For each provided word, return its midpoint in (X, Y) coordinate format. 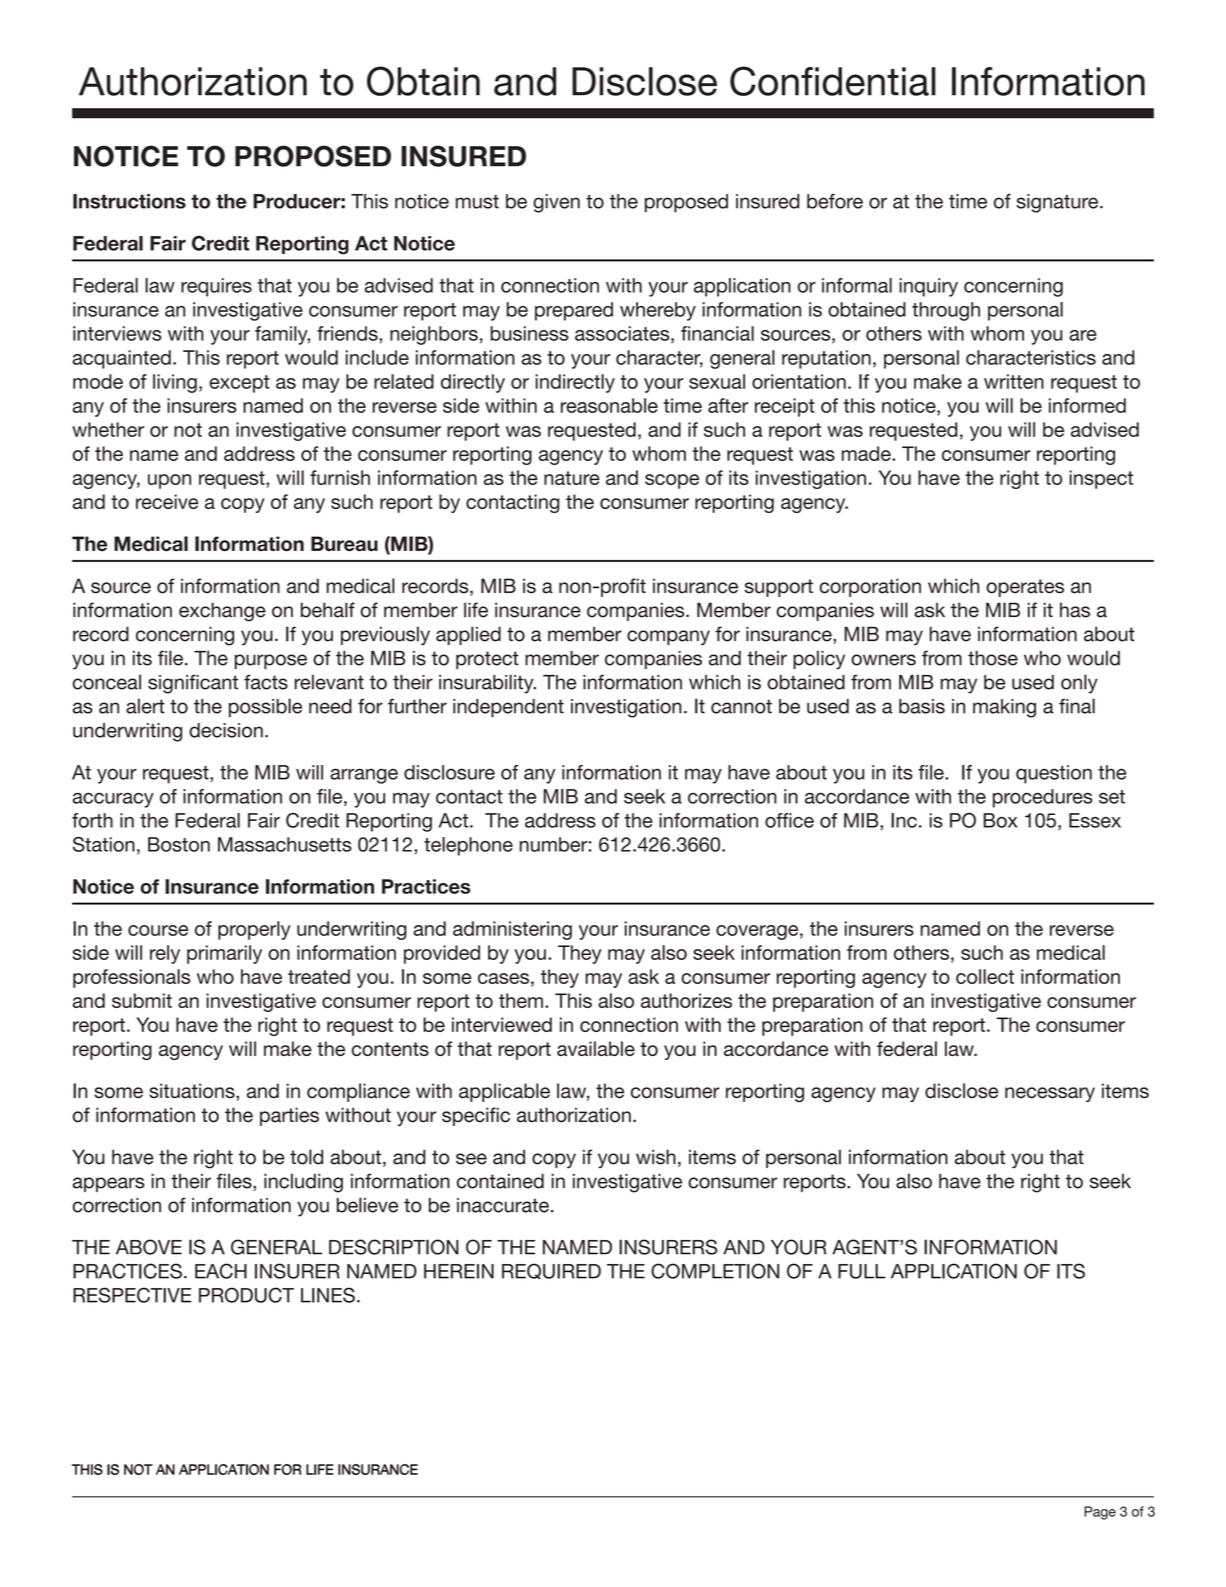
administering (512, 930)
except (239, 384)
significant (193, 684)
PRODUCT (246, 1295)
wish (656, 1157)
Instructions (129, 201)
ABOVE (149, 1247)
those (993, 658)
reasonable (609, 405)
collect (985, 976)
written (1014, 381)
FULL (862, 1271)
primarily (224, 954)
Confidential (833, 81)
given (556, 203)
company (668, 638)
